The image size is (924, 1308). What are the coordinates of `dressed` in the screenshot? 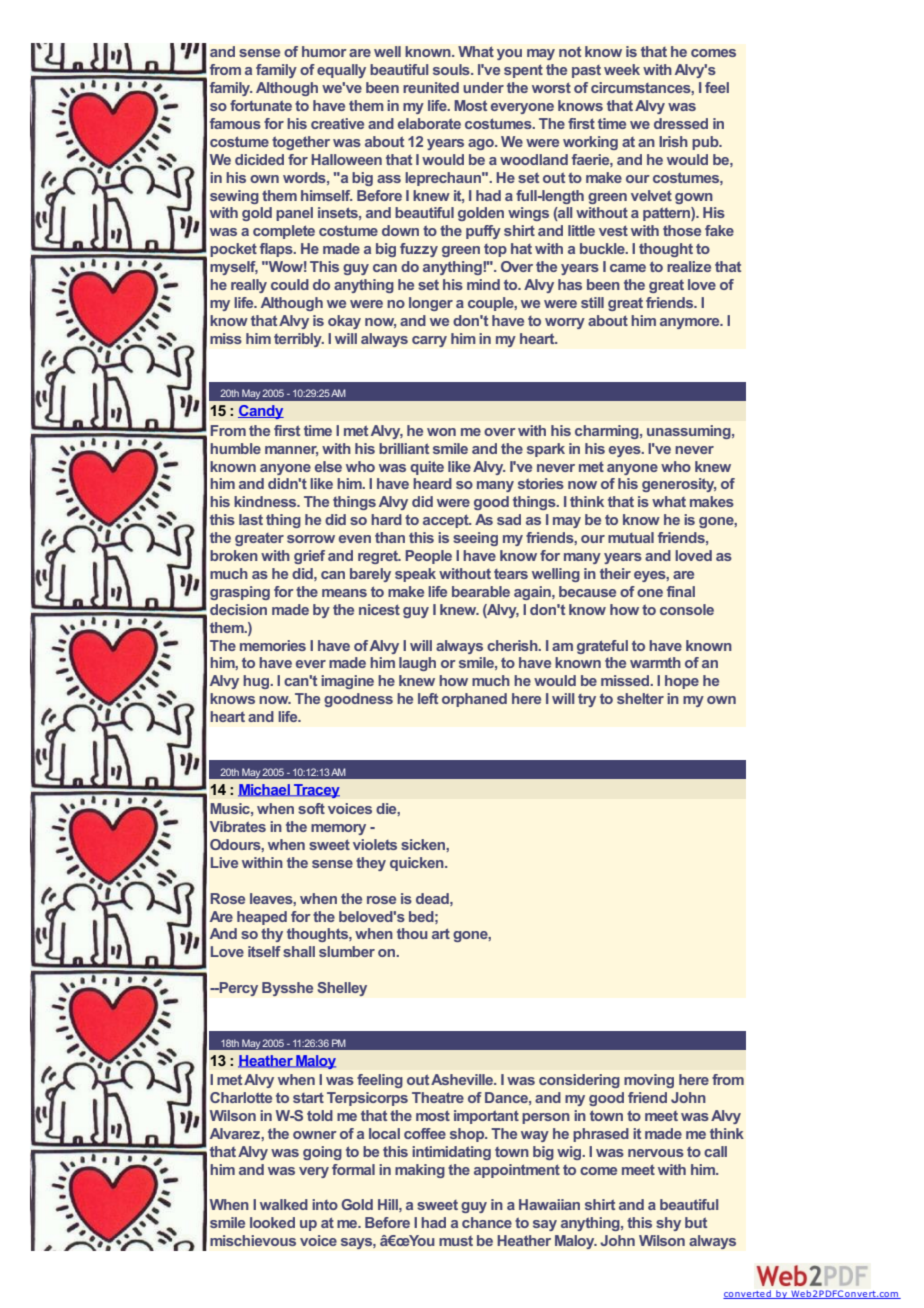 It's located at (681, 123).
